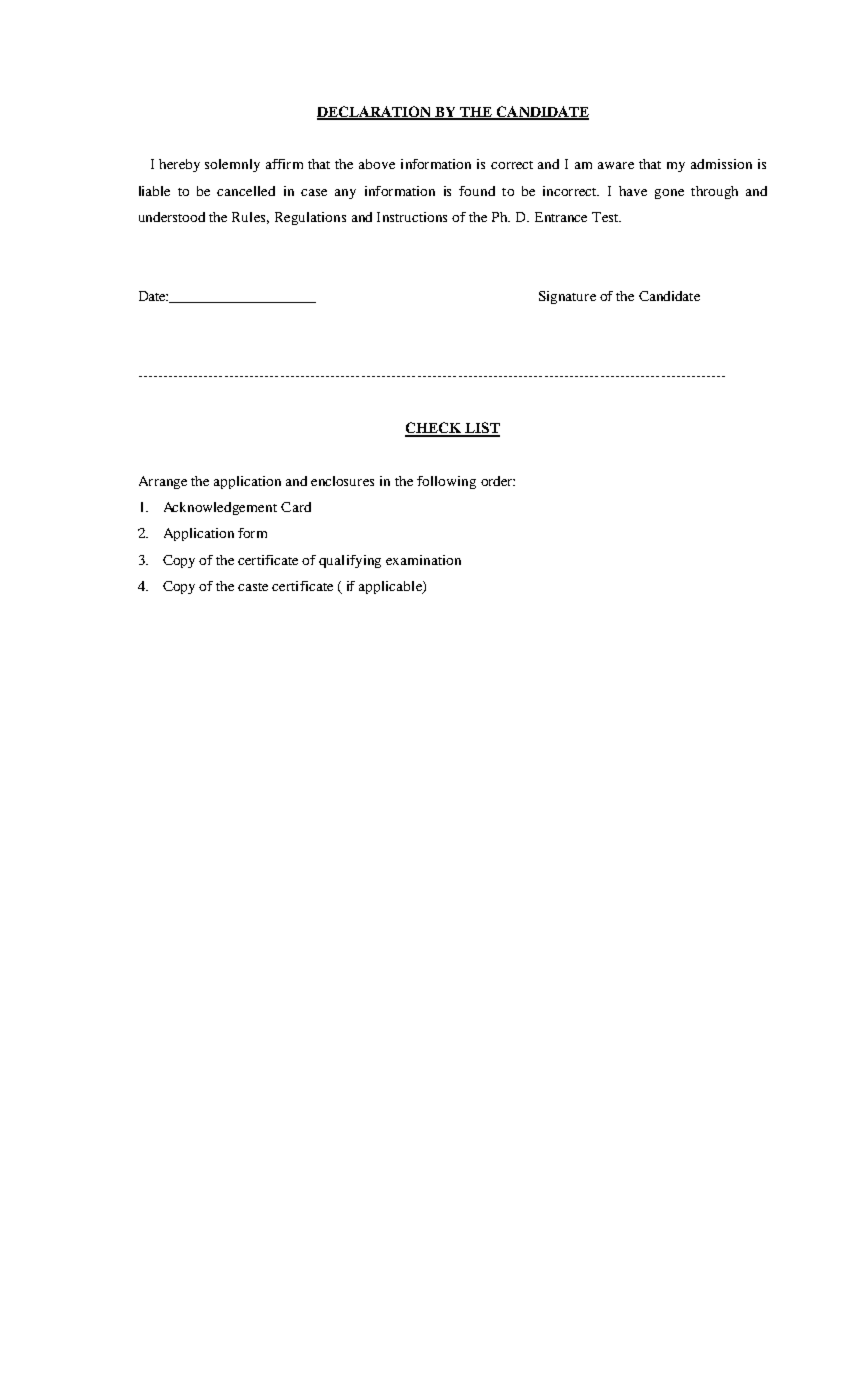 The image size is (849, 1400). What do you see at coordinates (616, 165) in the page?
I see `aware` at bounding box center [616, 165].
